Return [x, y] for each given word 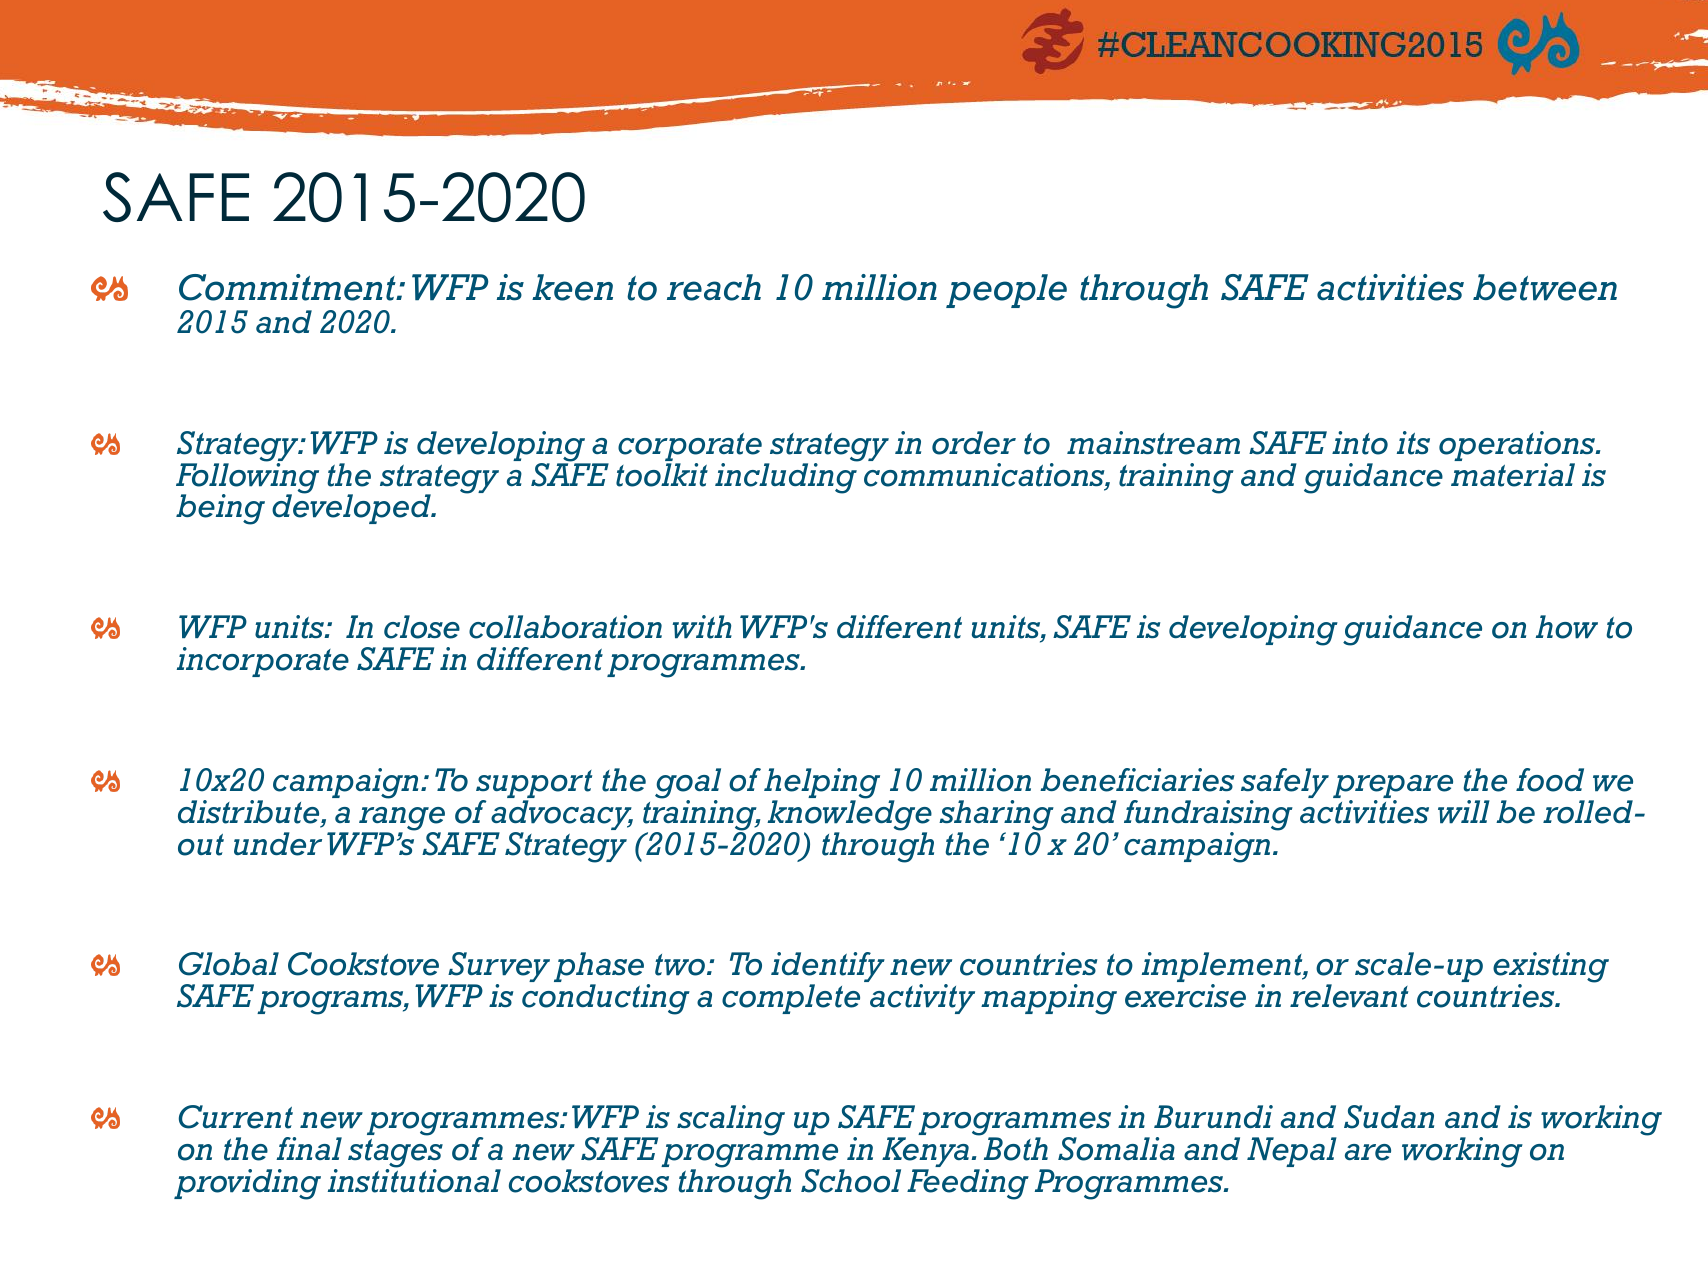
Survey [498, 968]
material [1513, 475]
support [534, 785]
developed [352, 508]
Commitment [288, 287]
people [1006, 291]
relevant [1349, 996]
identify [828, 968]
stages [395, 1154]
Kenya [925, 1153]
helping [822, 784]
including [787, 477]
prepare [1393, 788]
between [1545, 287]
